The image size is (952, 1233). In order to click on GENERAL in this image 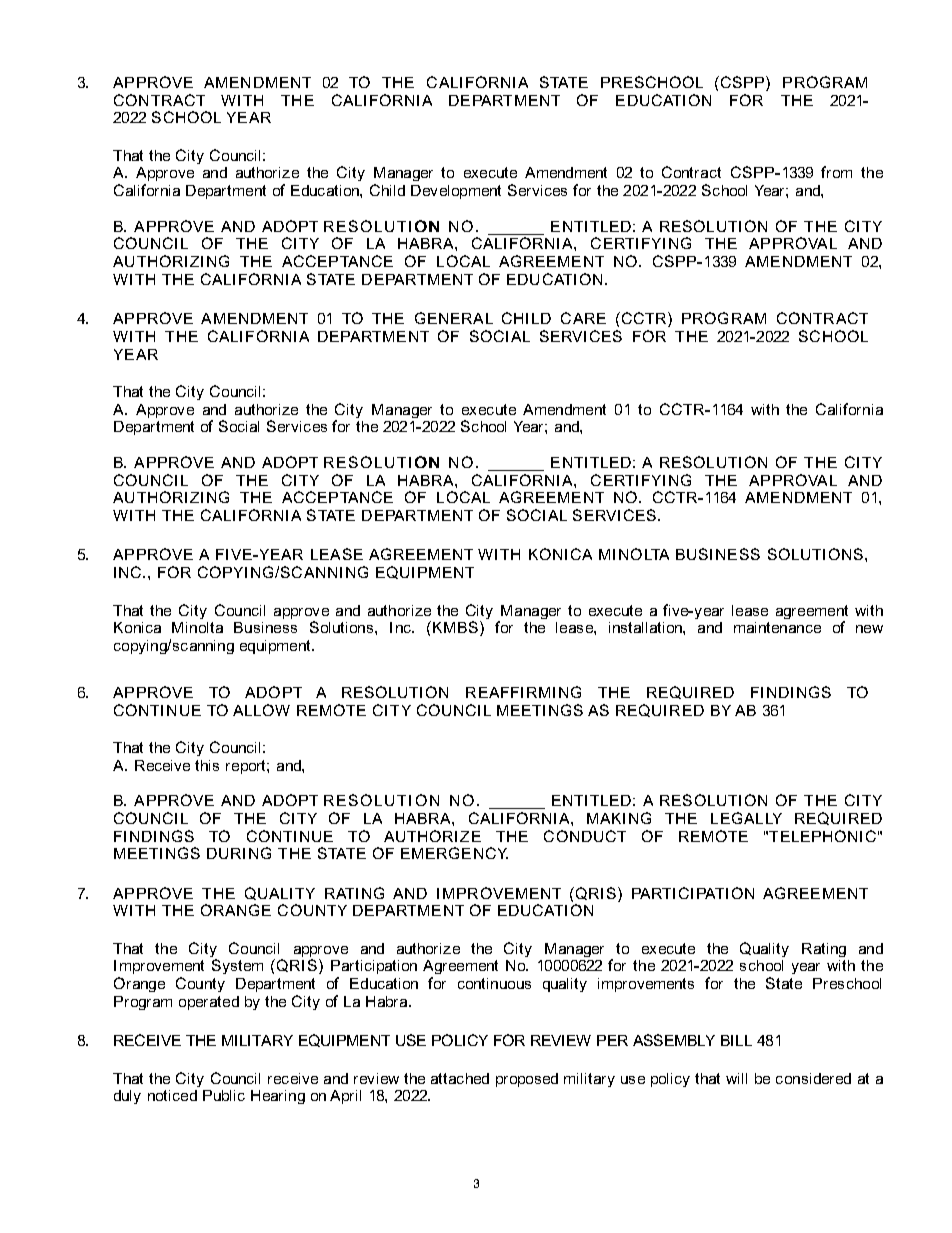, I will do `click(454, 318)`.
